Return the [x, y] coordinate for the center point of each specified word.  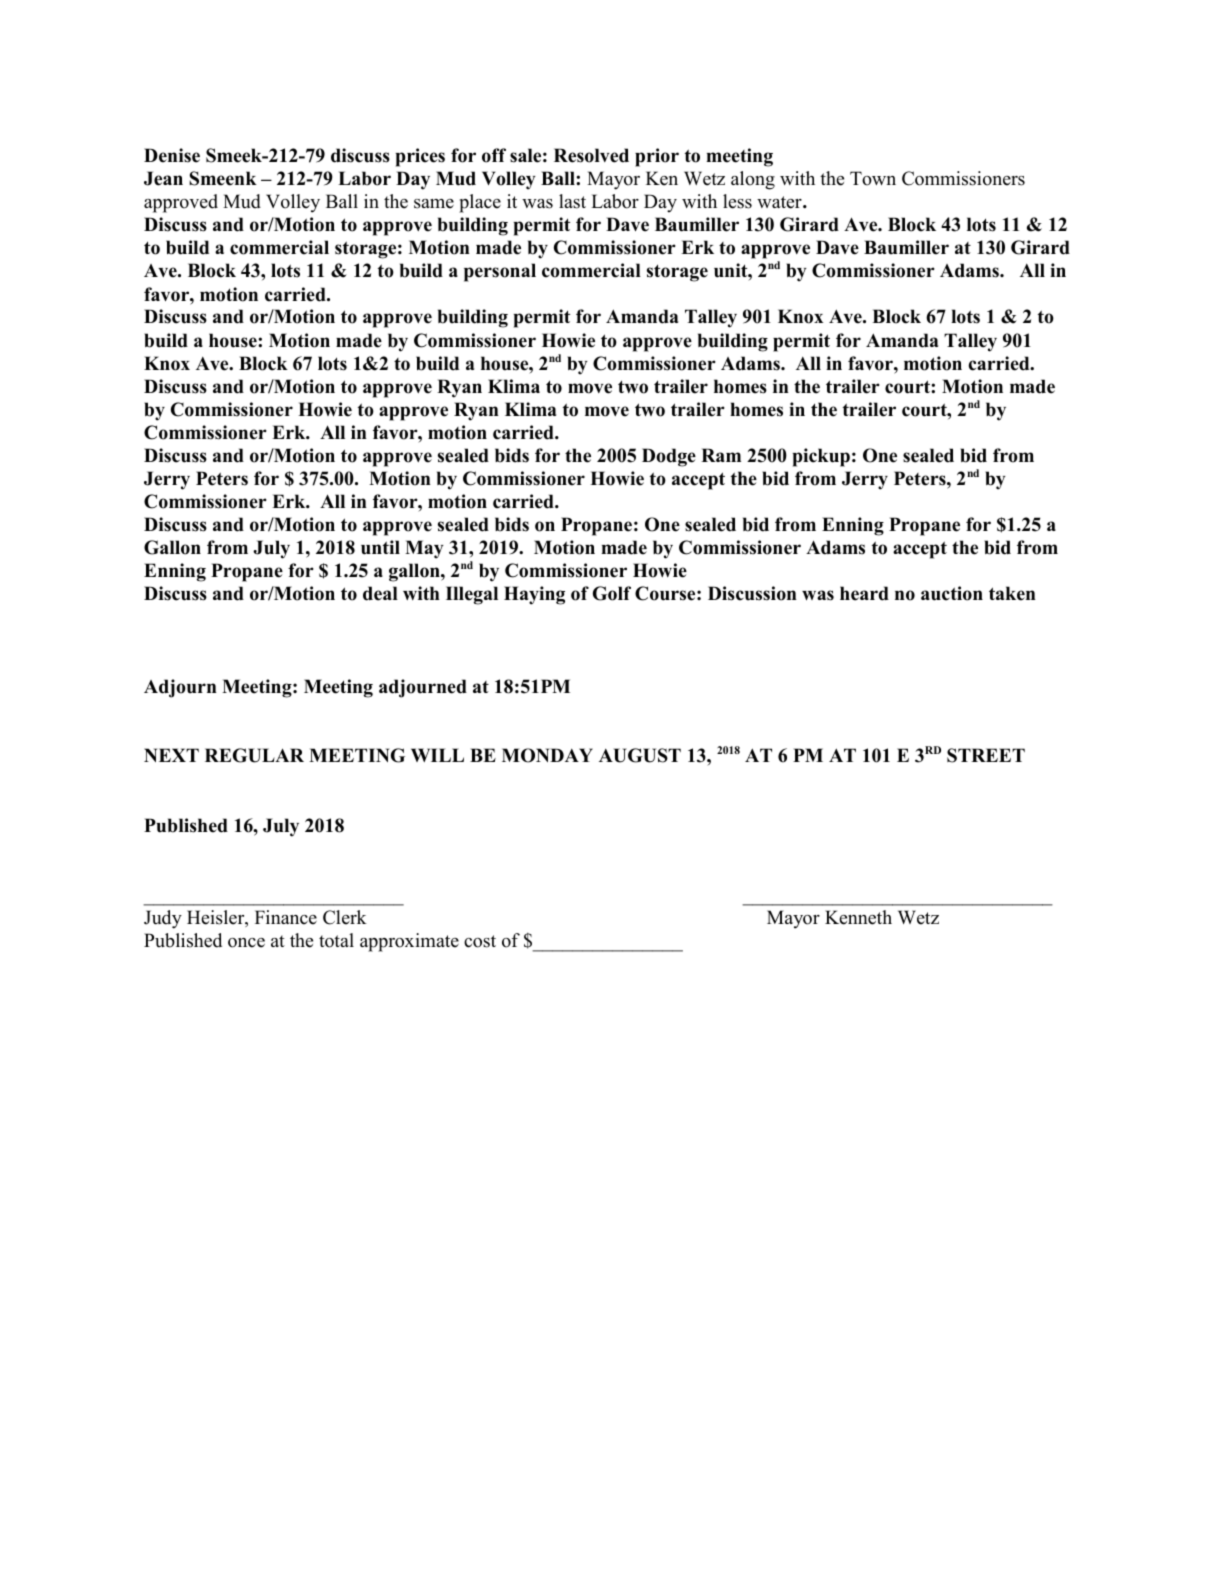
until [380, 547]
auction [952, 593]
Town [873, 178]
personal [500, 272]
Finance [286, 917]
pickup [821, 457]
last [572, 201]
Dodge [669, 457]
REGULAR [254, 755]
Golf [612, 593]
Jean [163, 178]
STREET [986, 755]
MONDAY [547, 755]
